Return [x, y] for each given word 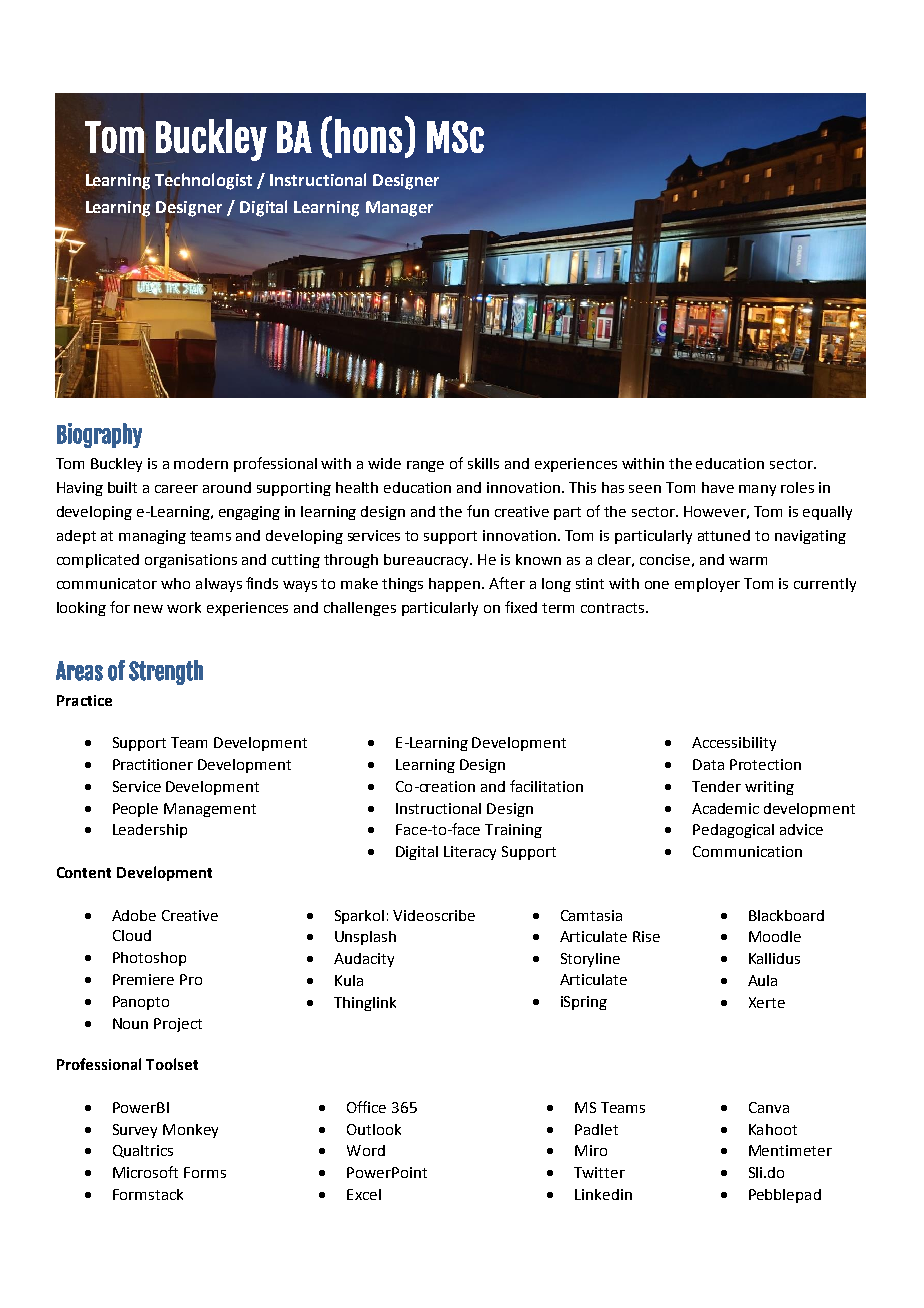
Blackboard [786, 915]
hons [368, 136]
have [718, 487]
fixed [521, 607]
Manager [399, 209]
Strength [166, 672]
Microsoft [145, 1172]
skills [483, 463]
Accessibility [734, 744]
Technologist [203, 181]
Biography [99, 435]
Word [366, 1150]
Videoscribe [434, 915]
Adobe [134, 915]
